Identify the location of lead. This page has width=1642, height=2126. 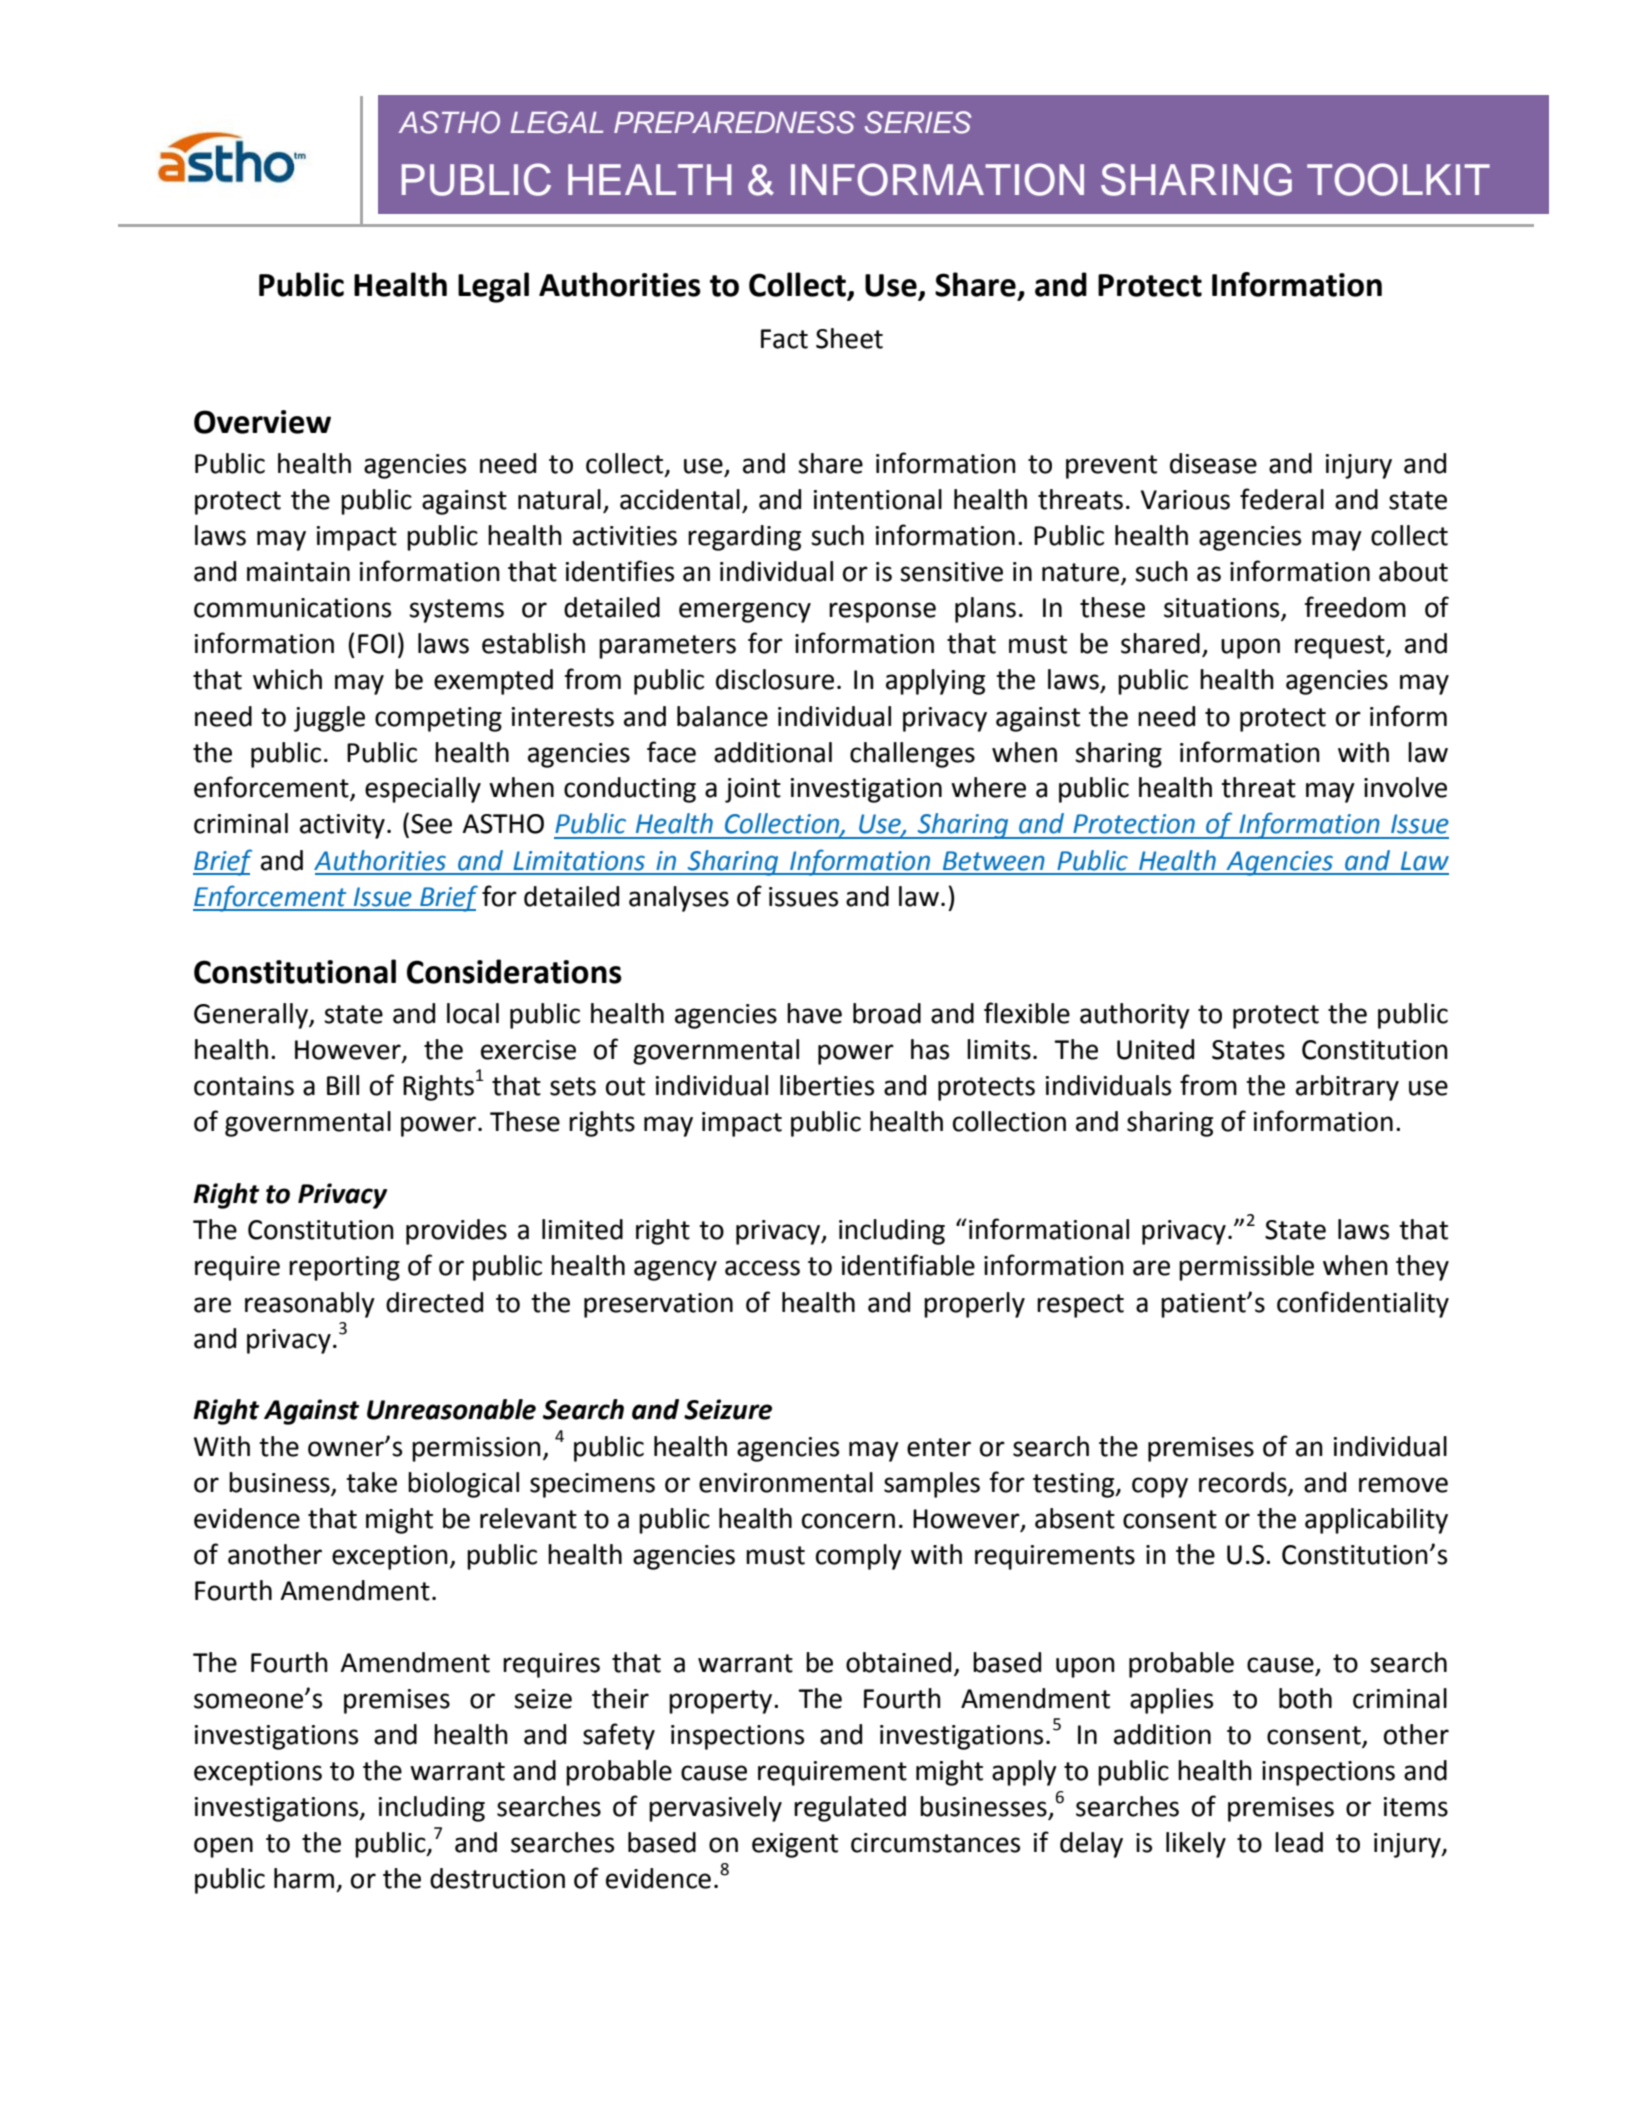
(1299, 1842).
